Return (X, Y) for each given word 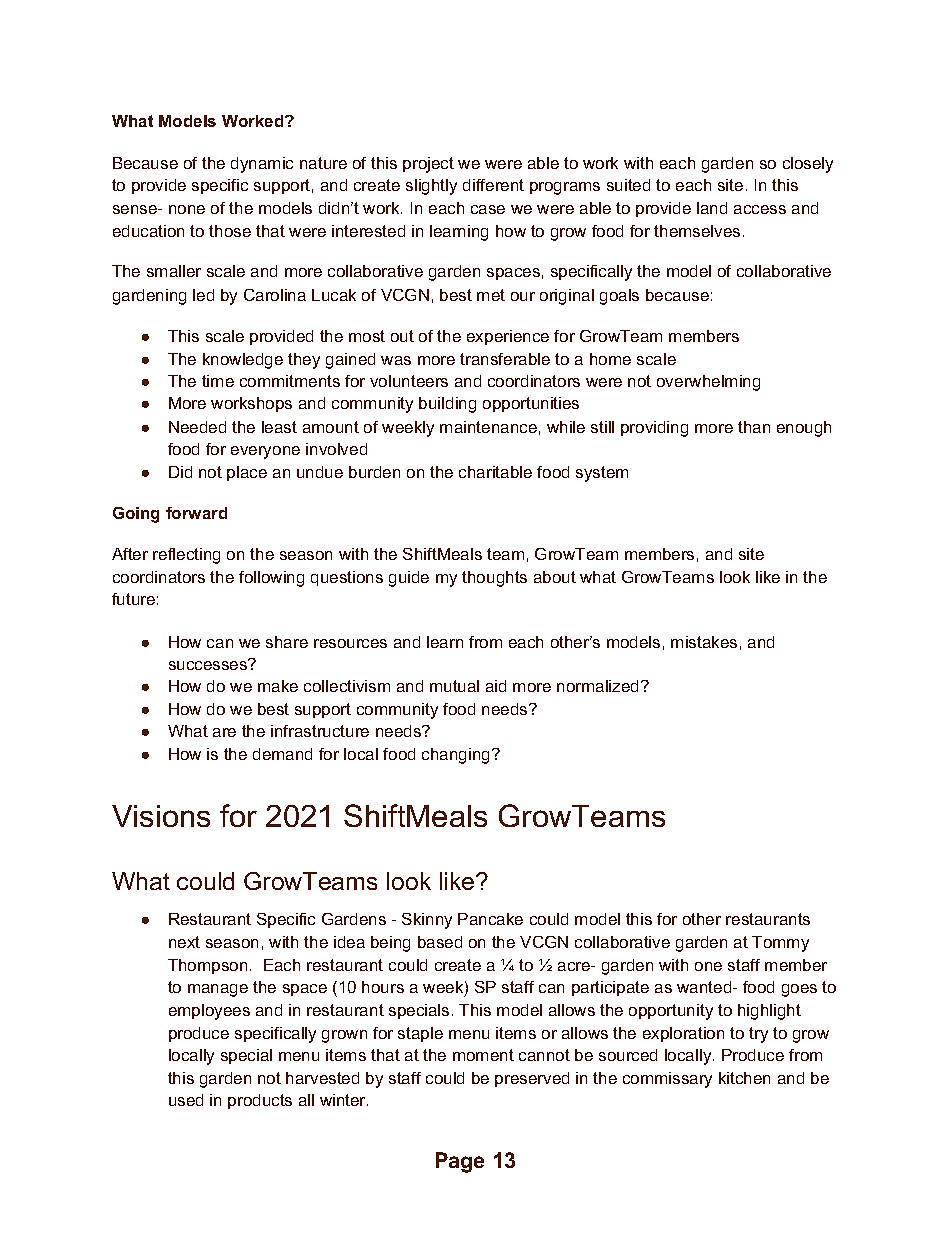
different (493, 185)
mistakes (704, 642)
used (186, 1100)
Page (460, 1162)
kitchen (744, 1078)
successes (209, 664)
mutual (454, 686)
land (712, 208)
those (230, 231)
